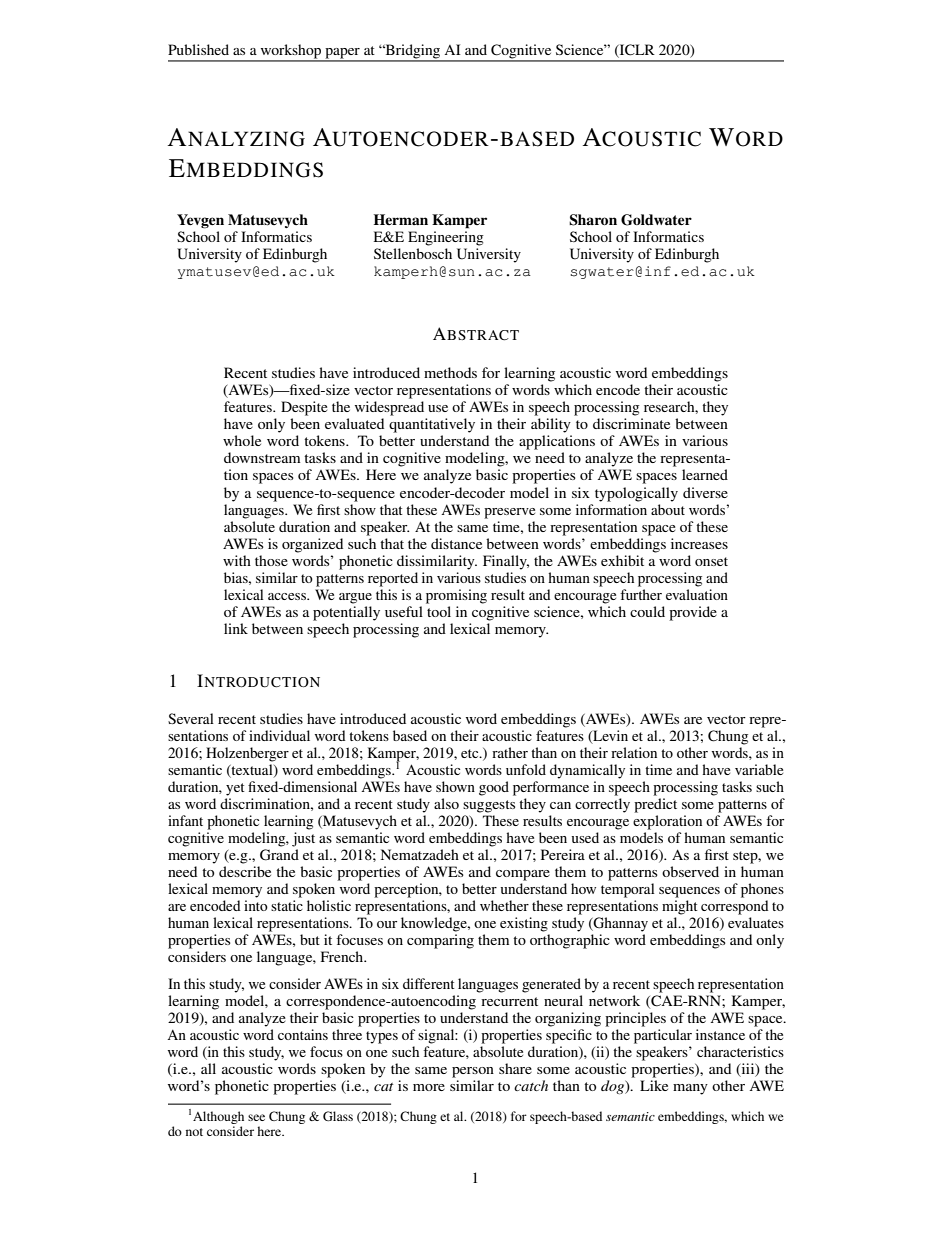 This screenshot has height=1233, width=952. I want to click on those, so click(271, 560).
